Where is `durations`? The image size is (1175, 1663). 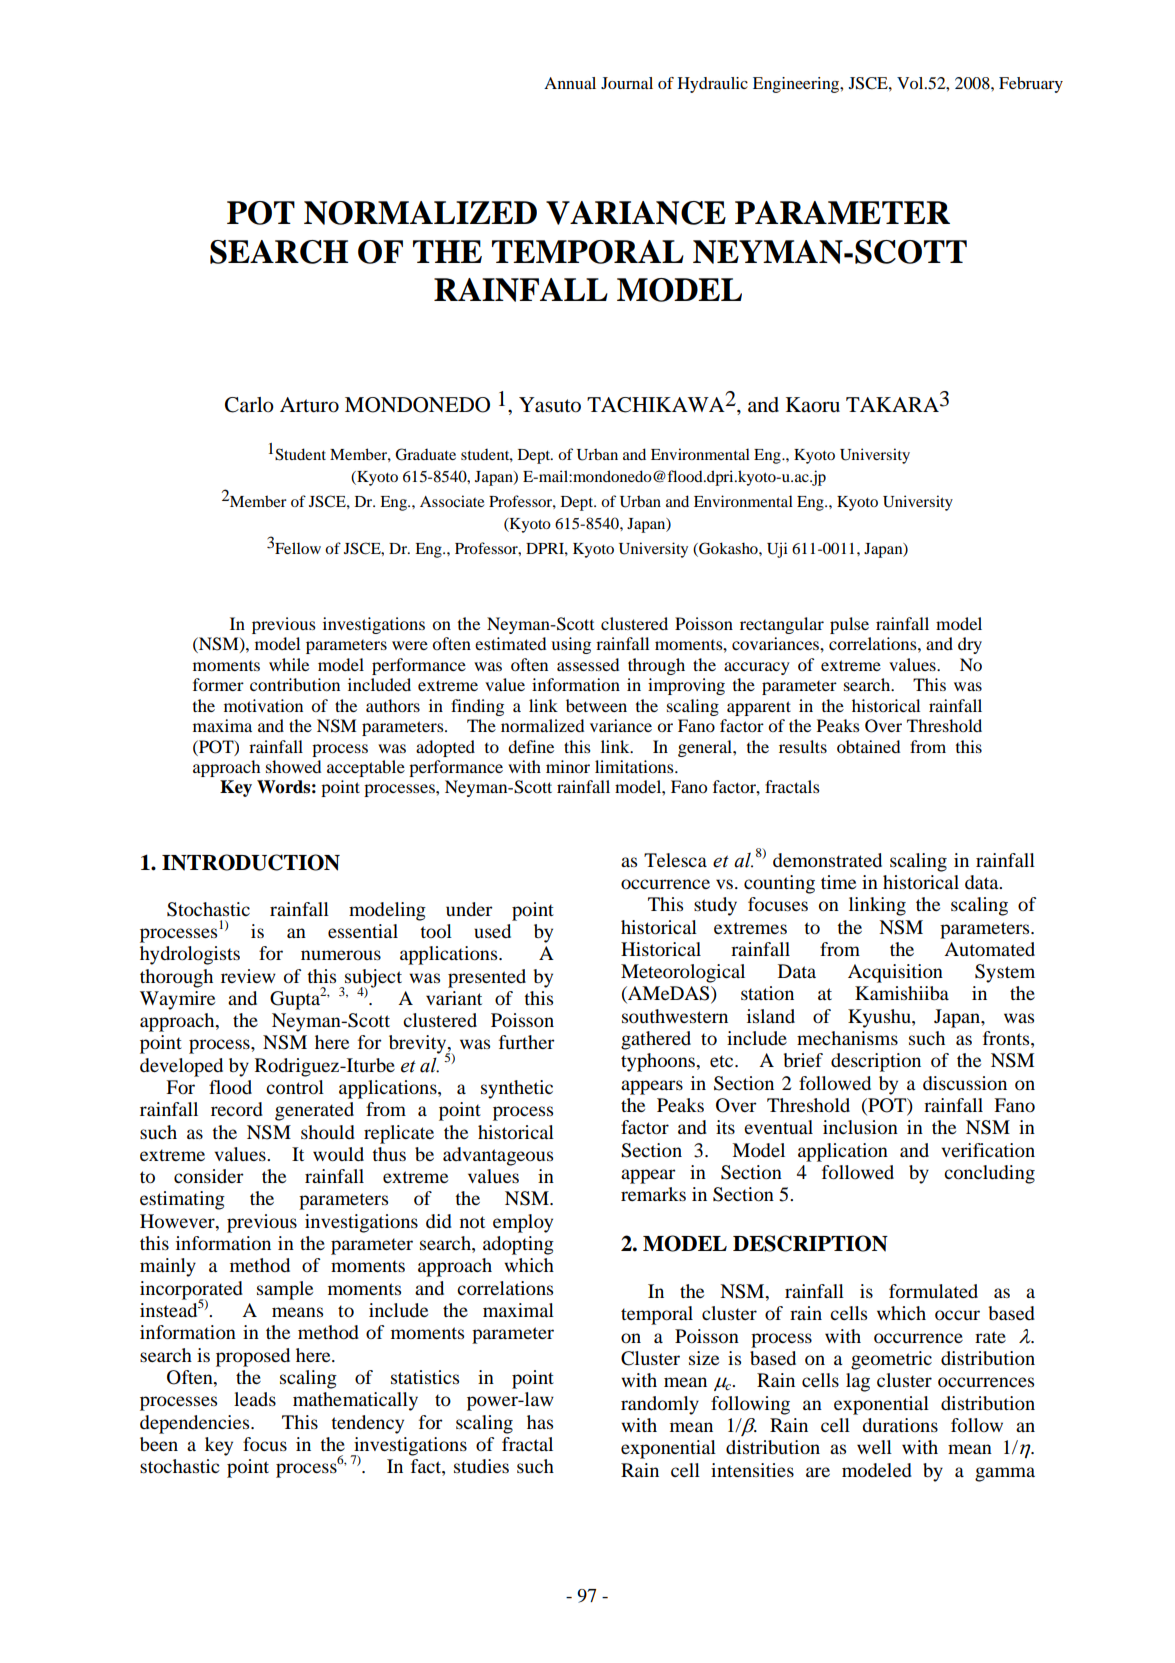 durations is located at coordinates (900, 1425).
